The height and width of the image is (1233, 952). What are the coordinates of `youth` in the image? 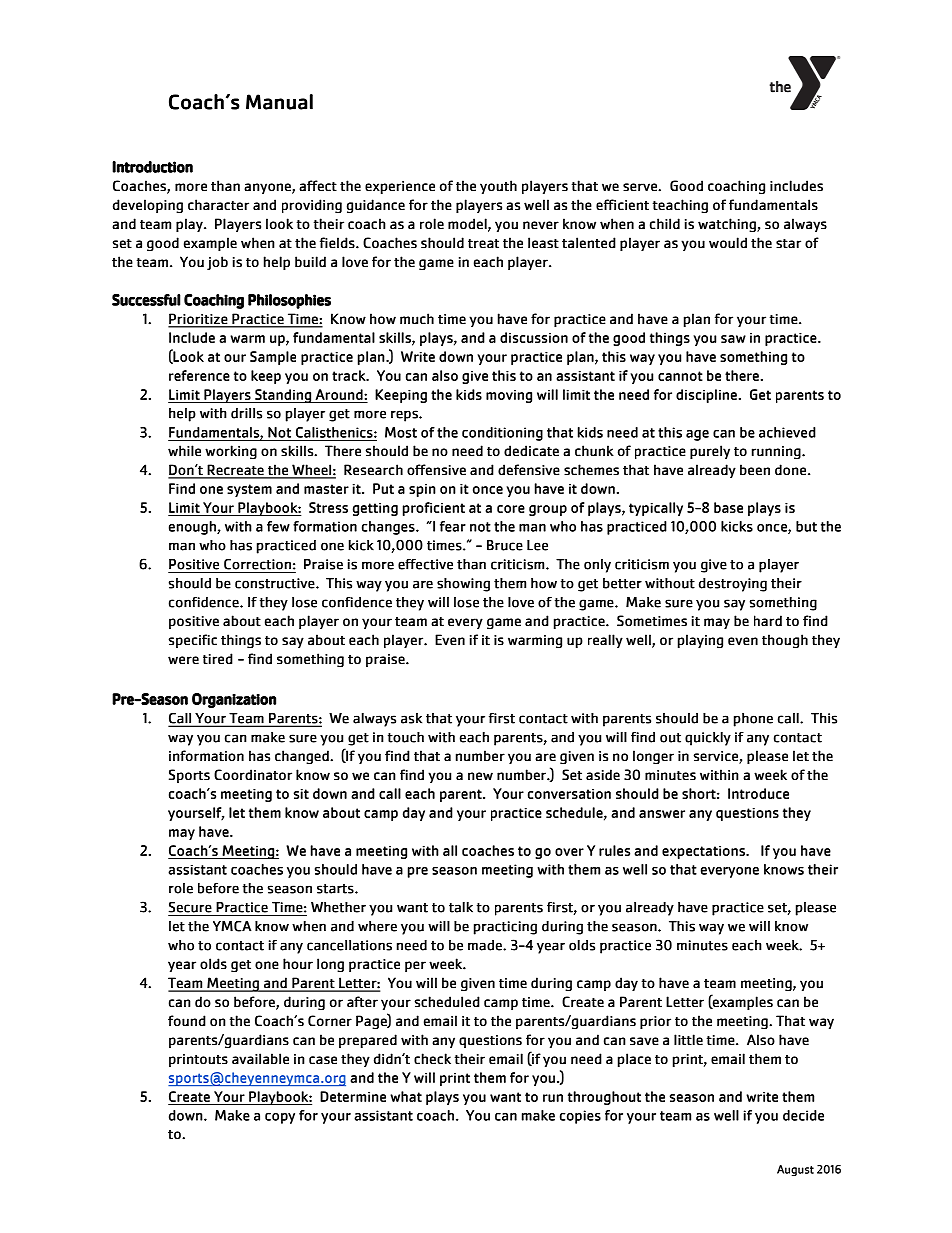 It's located at (498, 187).
